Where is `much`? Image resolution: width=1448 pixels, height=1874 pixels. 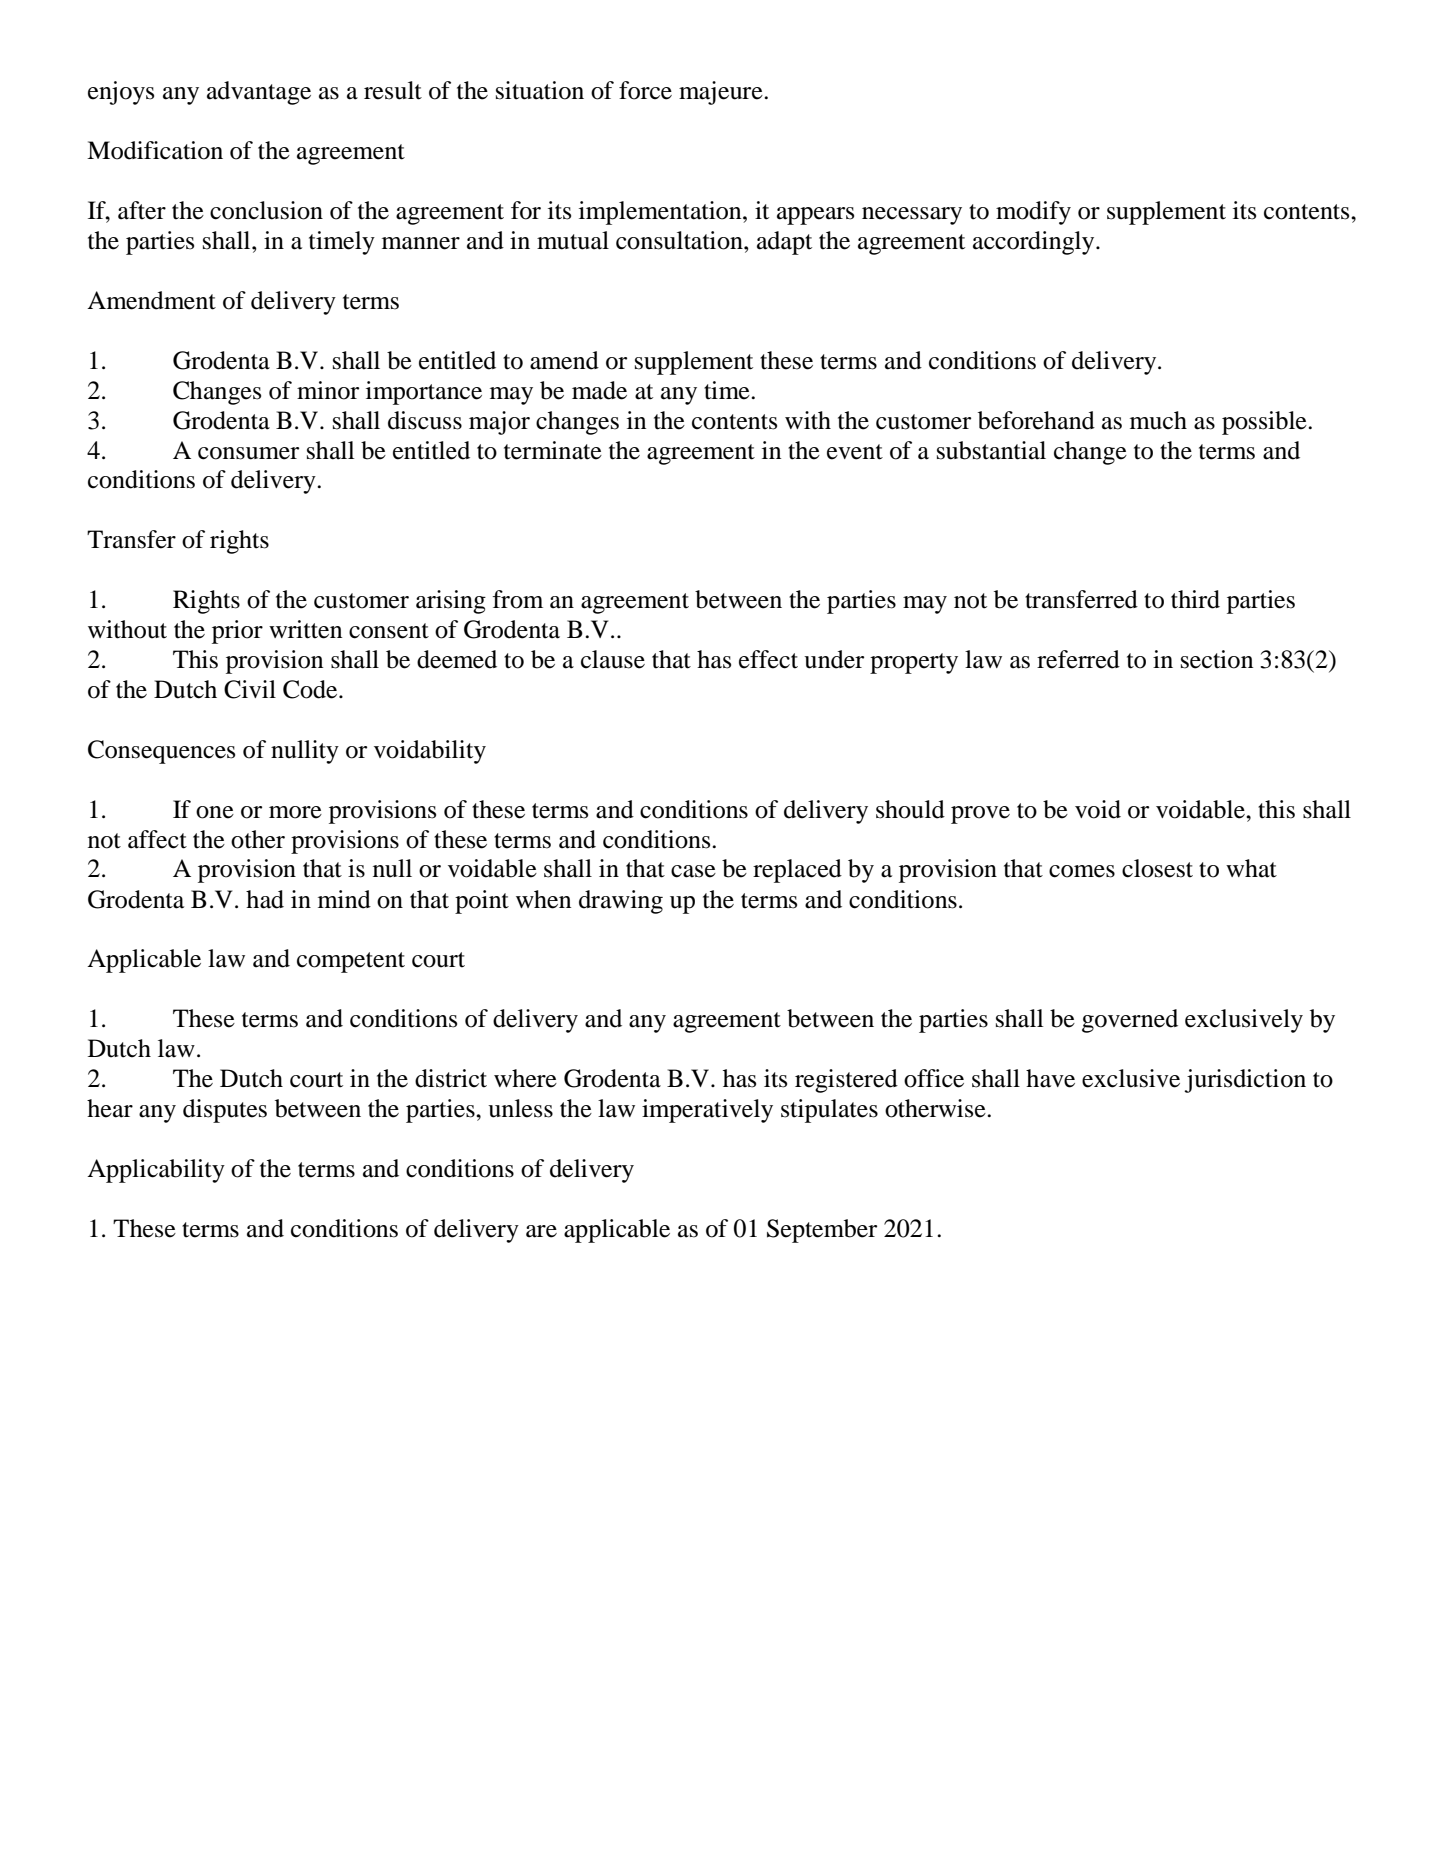 much is located at coordinates (1158, 420).
